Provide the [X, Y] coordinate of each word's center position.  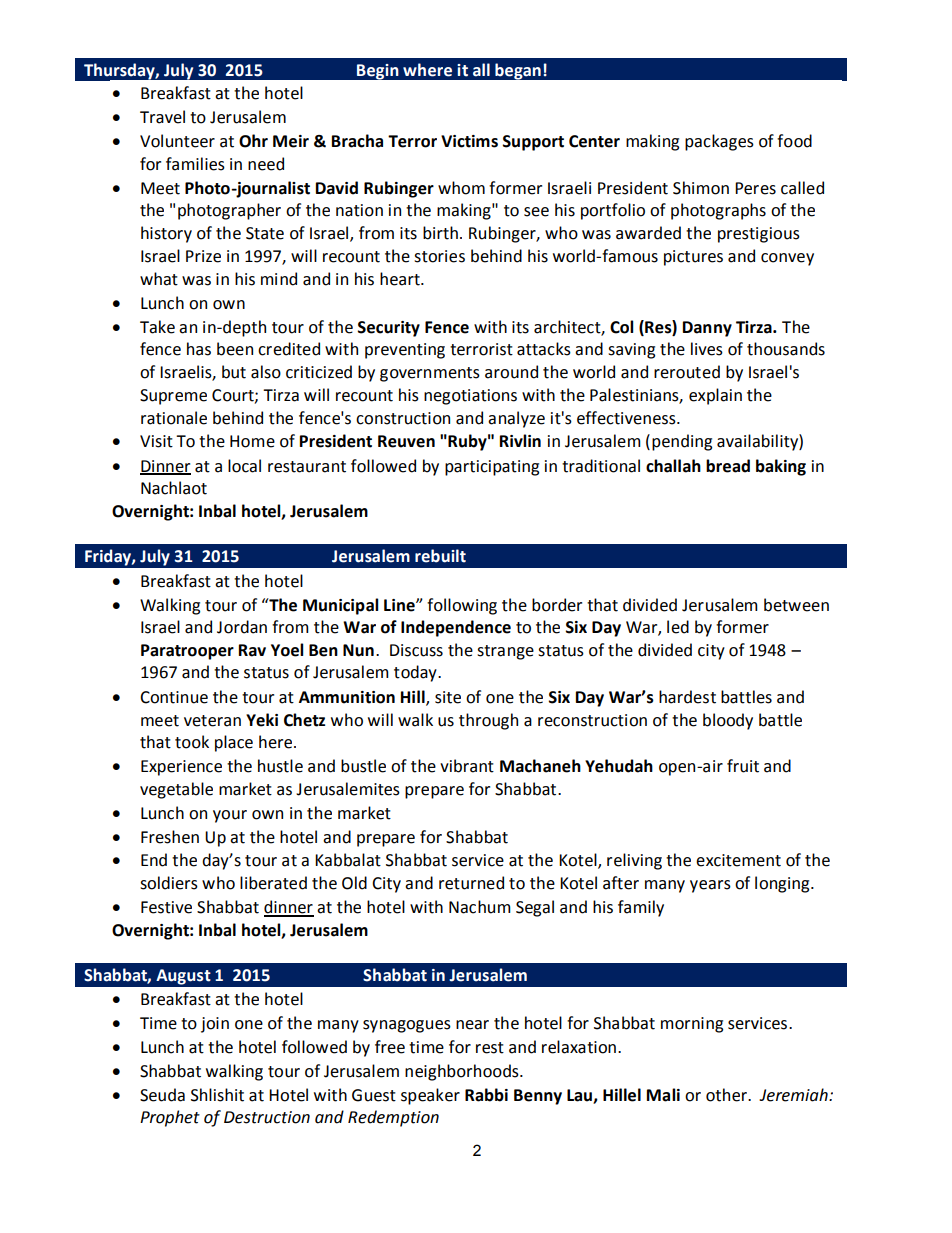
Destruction [267, 1117]
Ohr [253, 141]
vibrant [467, 766]
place [234, 743]
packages [719, 142]
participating [492, 468]
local [244, 466]
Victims [469, 141]
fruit [743, 766]
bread [728, 466]
